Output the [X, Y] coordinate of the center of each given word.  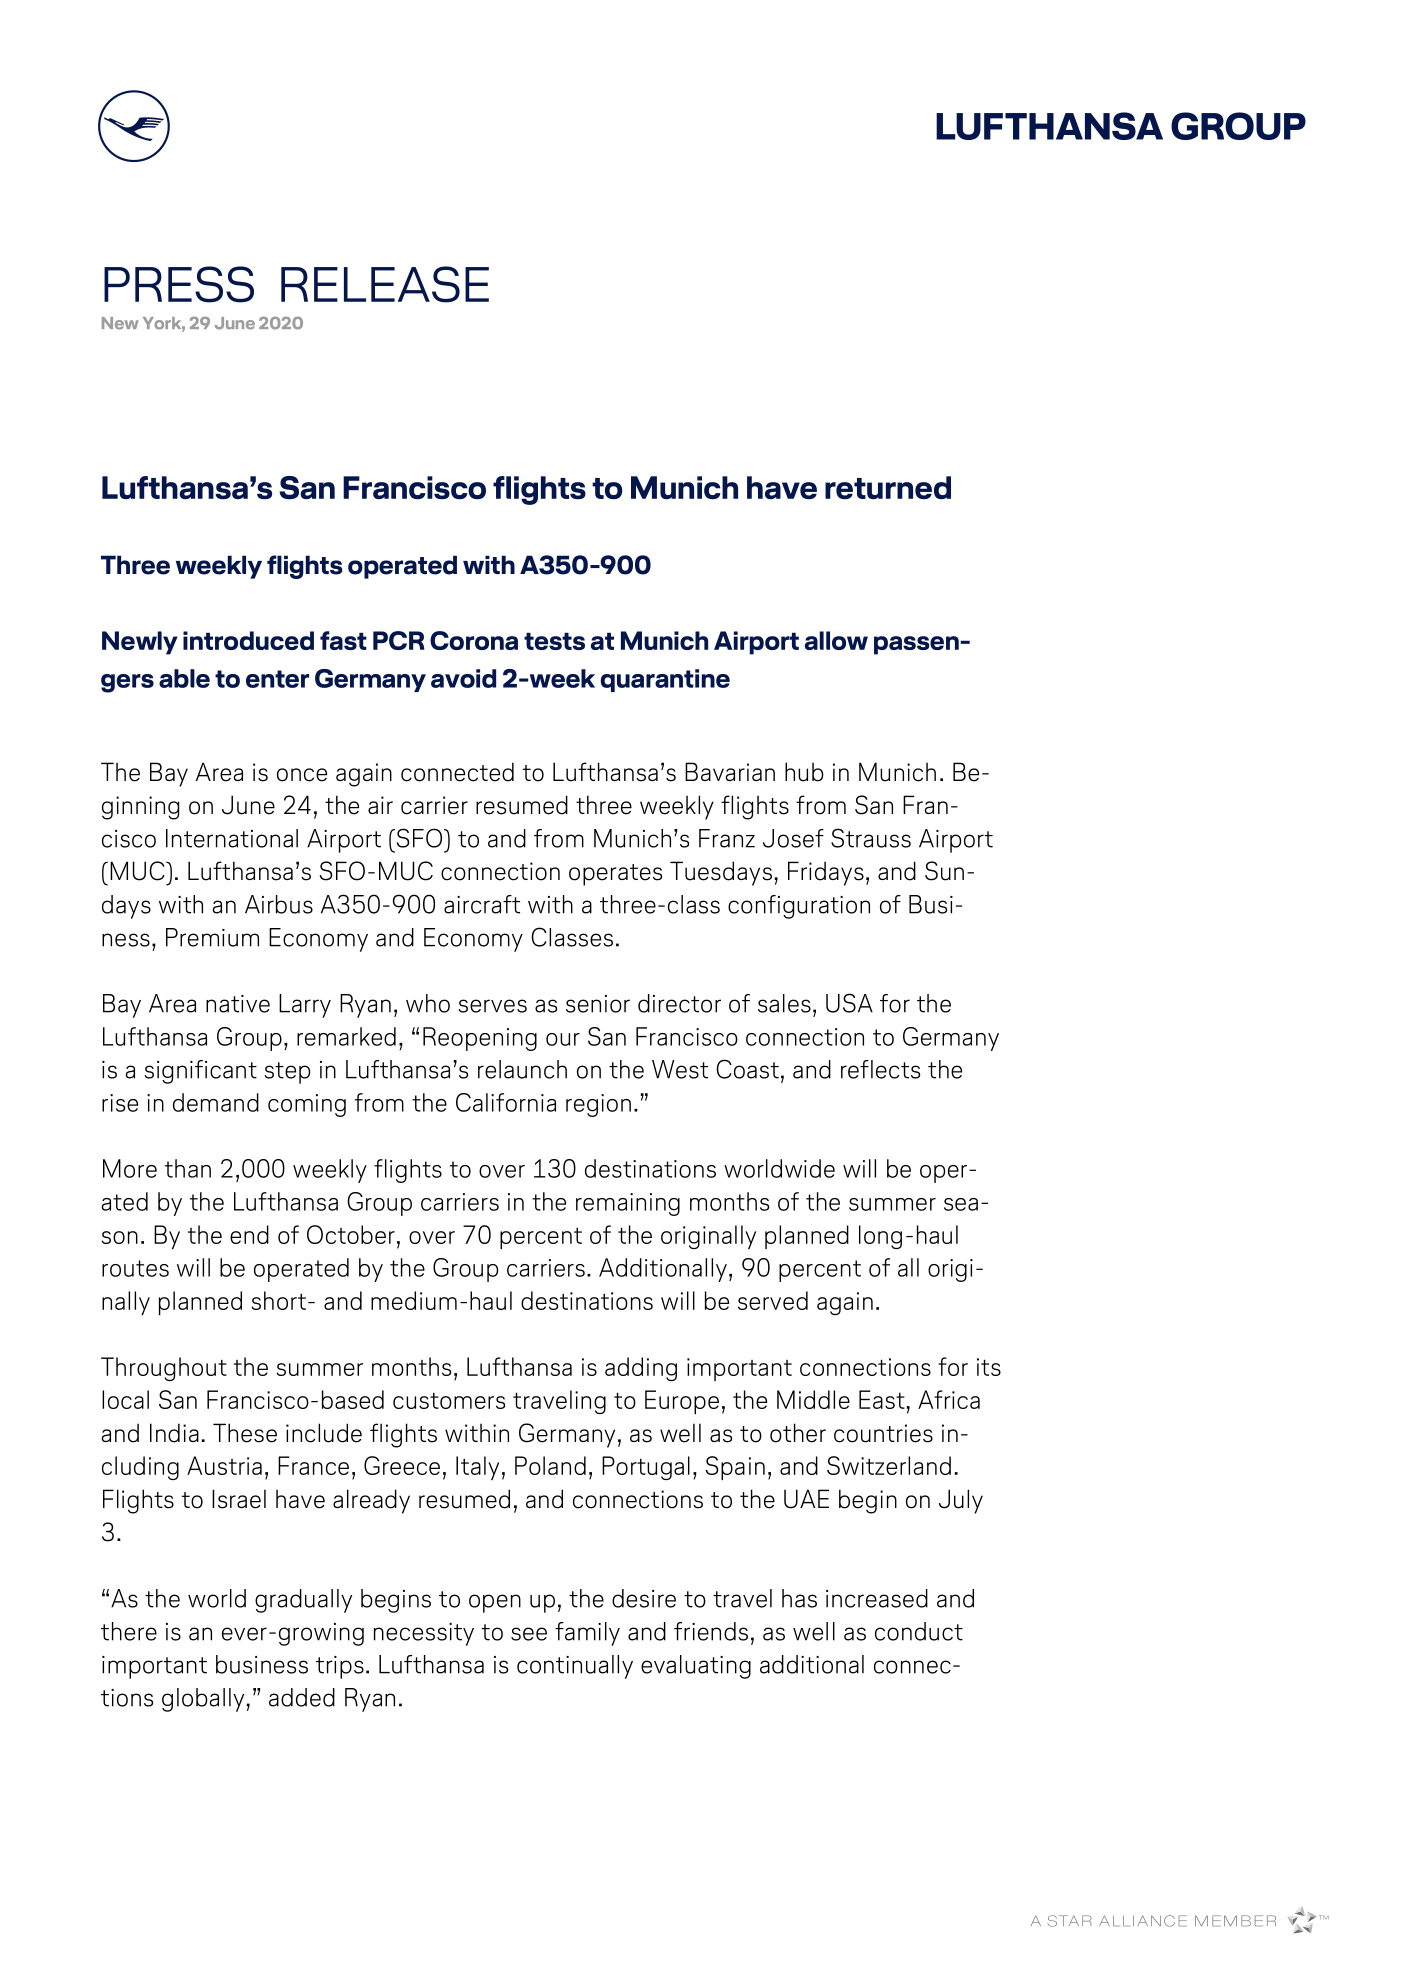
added [302, 1697]
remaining [628, 1204]
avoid [463, 678]
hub [804, 772]
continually [575, 1667]
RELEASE [385, 284]
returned [888, 487]
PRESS [179, 284]
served [773, 1300]
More [130, 1168]
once [302, 775]
